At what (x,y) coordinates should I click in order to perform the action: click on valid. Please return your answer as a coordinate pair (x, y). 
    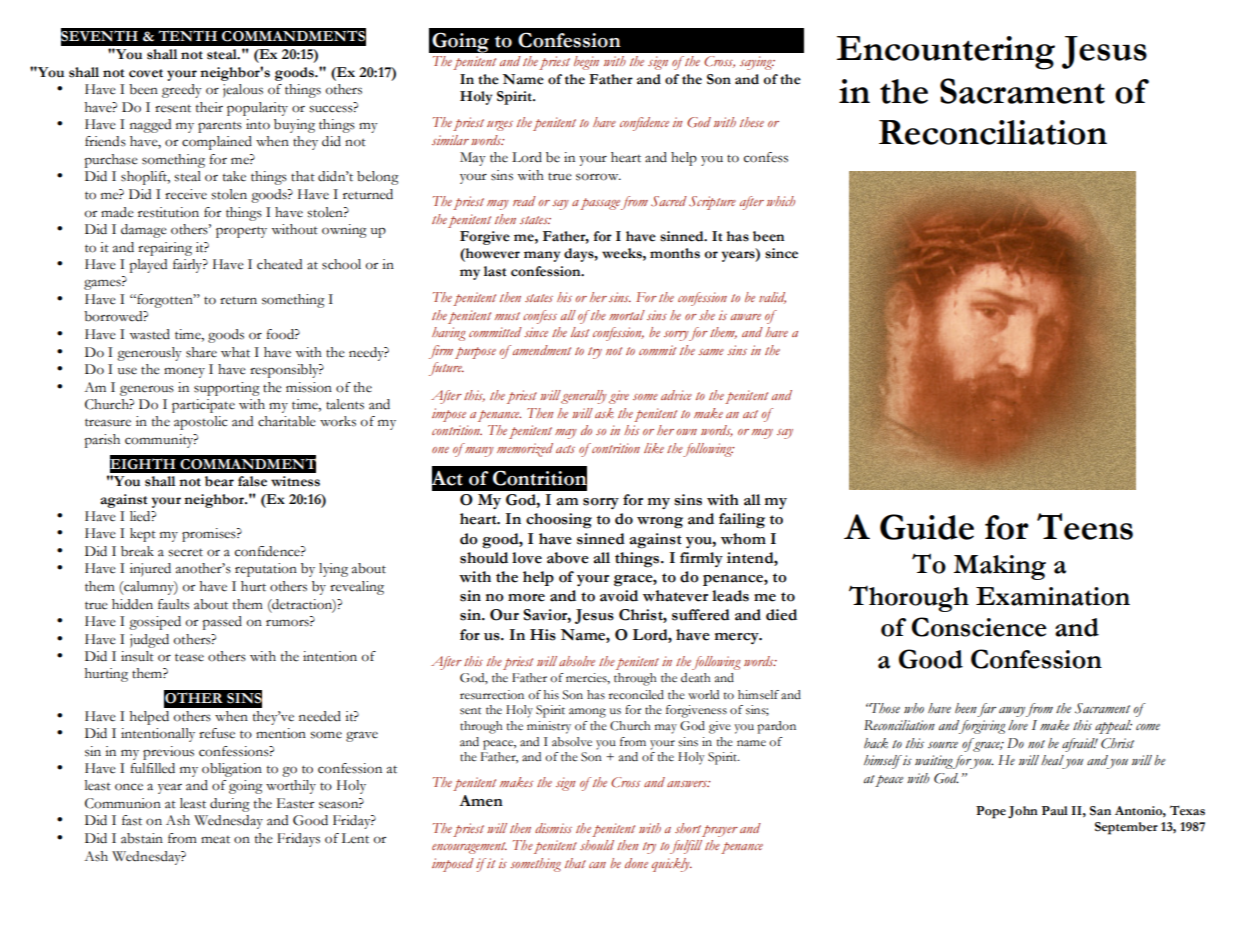
    Looking at the image, I should click on (772, 298).
